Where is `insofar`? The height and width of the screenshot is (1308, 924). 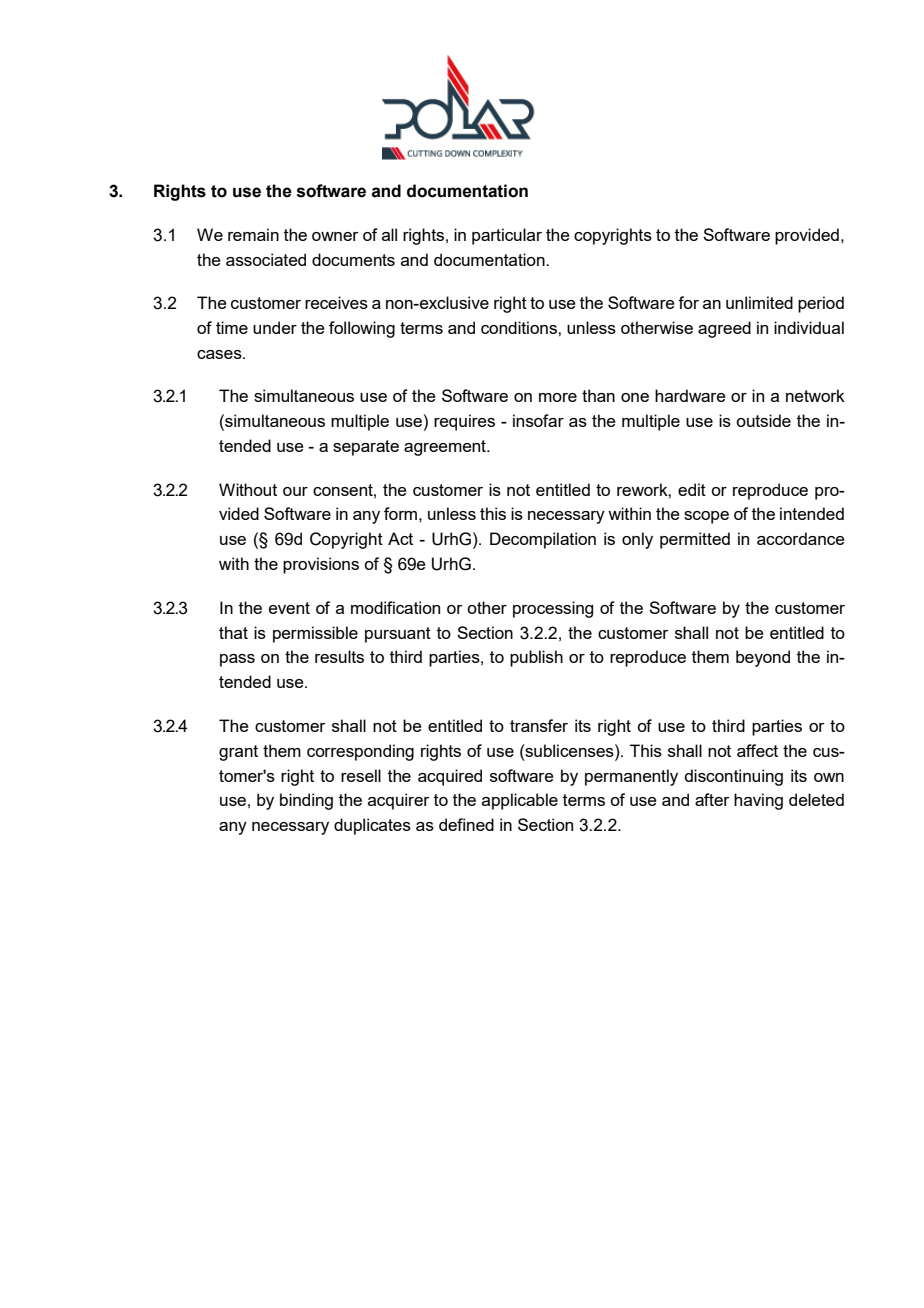 insofar is located at coordinates (538, 420).
